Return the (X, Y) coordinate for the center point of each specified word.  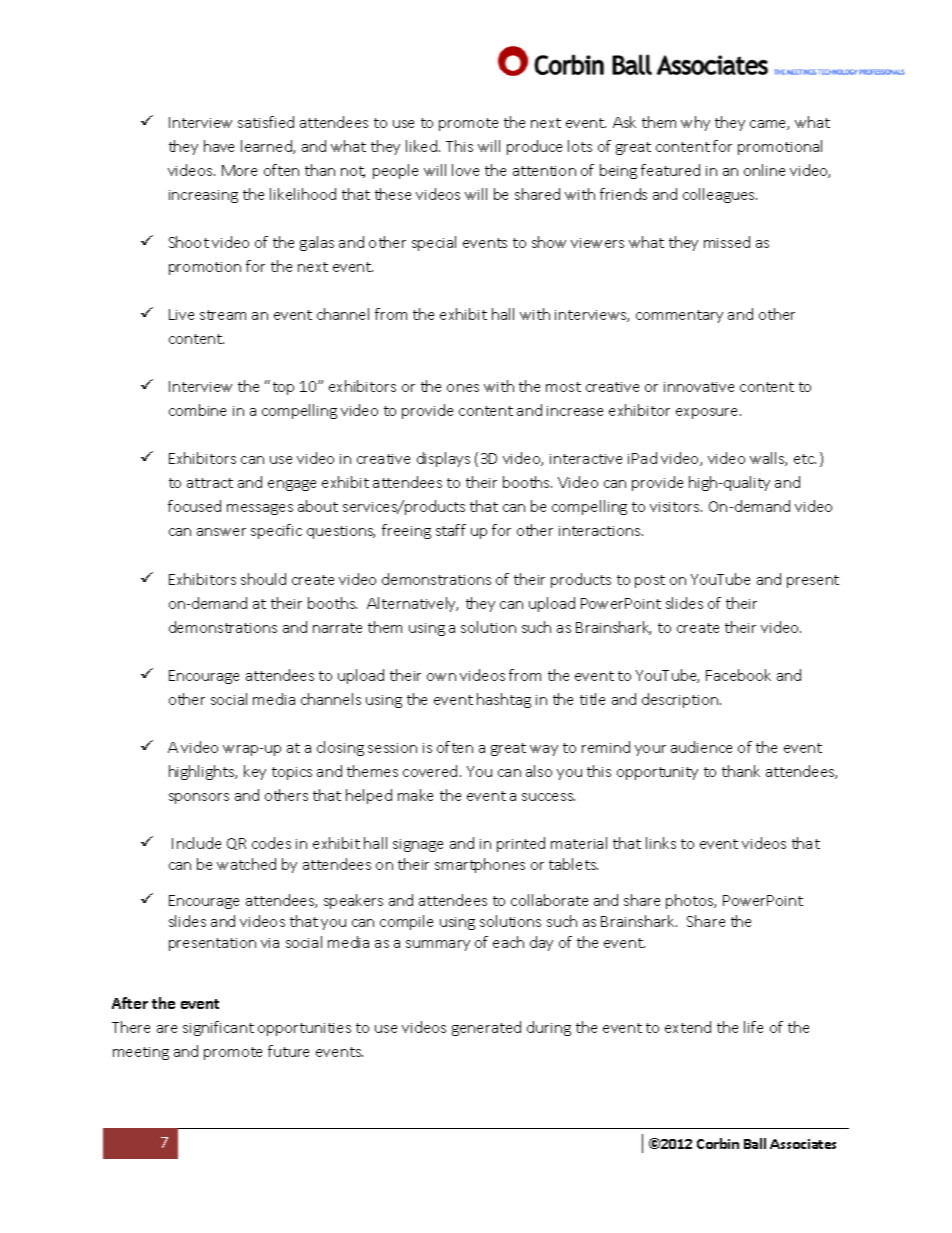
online (764, 170)
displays (443, 459)
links (661, 843)
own (441, 677)
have (219, 146)
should (263, 579)
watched (246, 864)
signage (418, 845)
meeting (141, 1053)
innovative (699, 387)
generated (486, 1028)
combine (197, 410)
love (465, 170)
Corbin (718, 1143)
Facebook (738, 675)
